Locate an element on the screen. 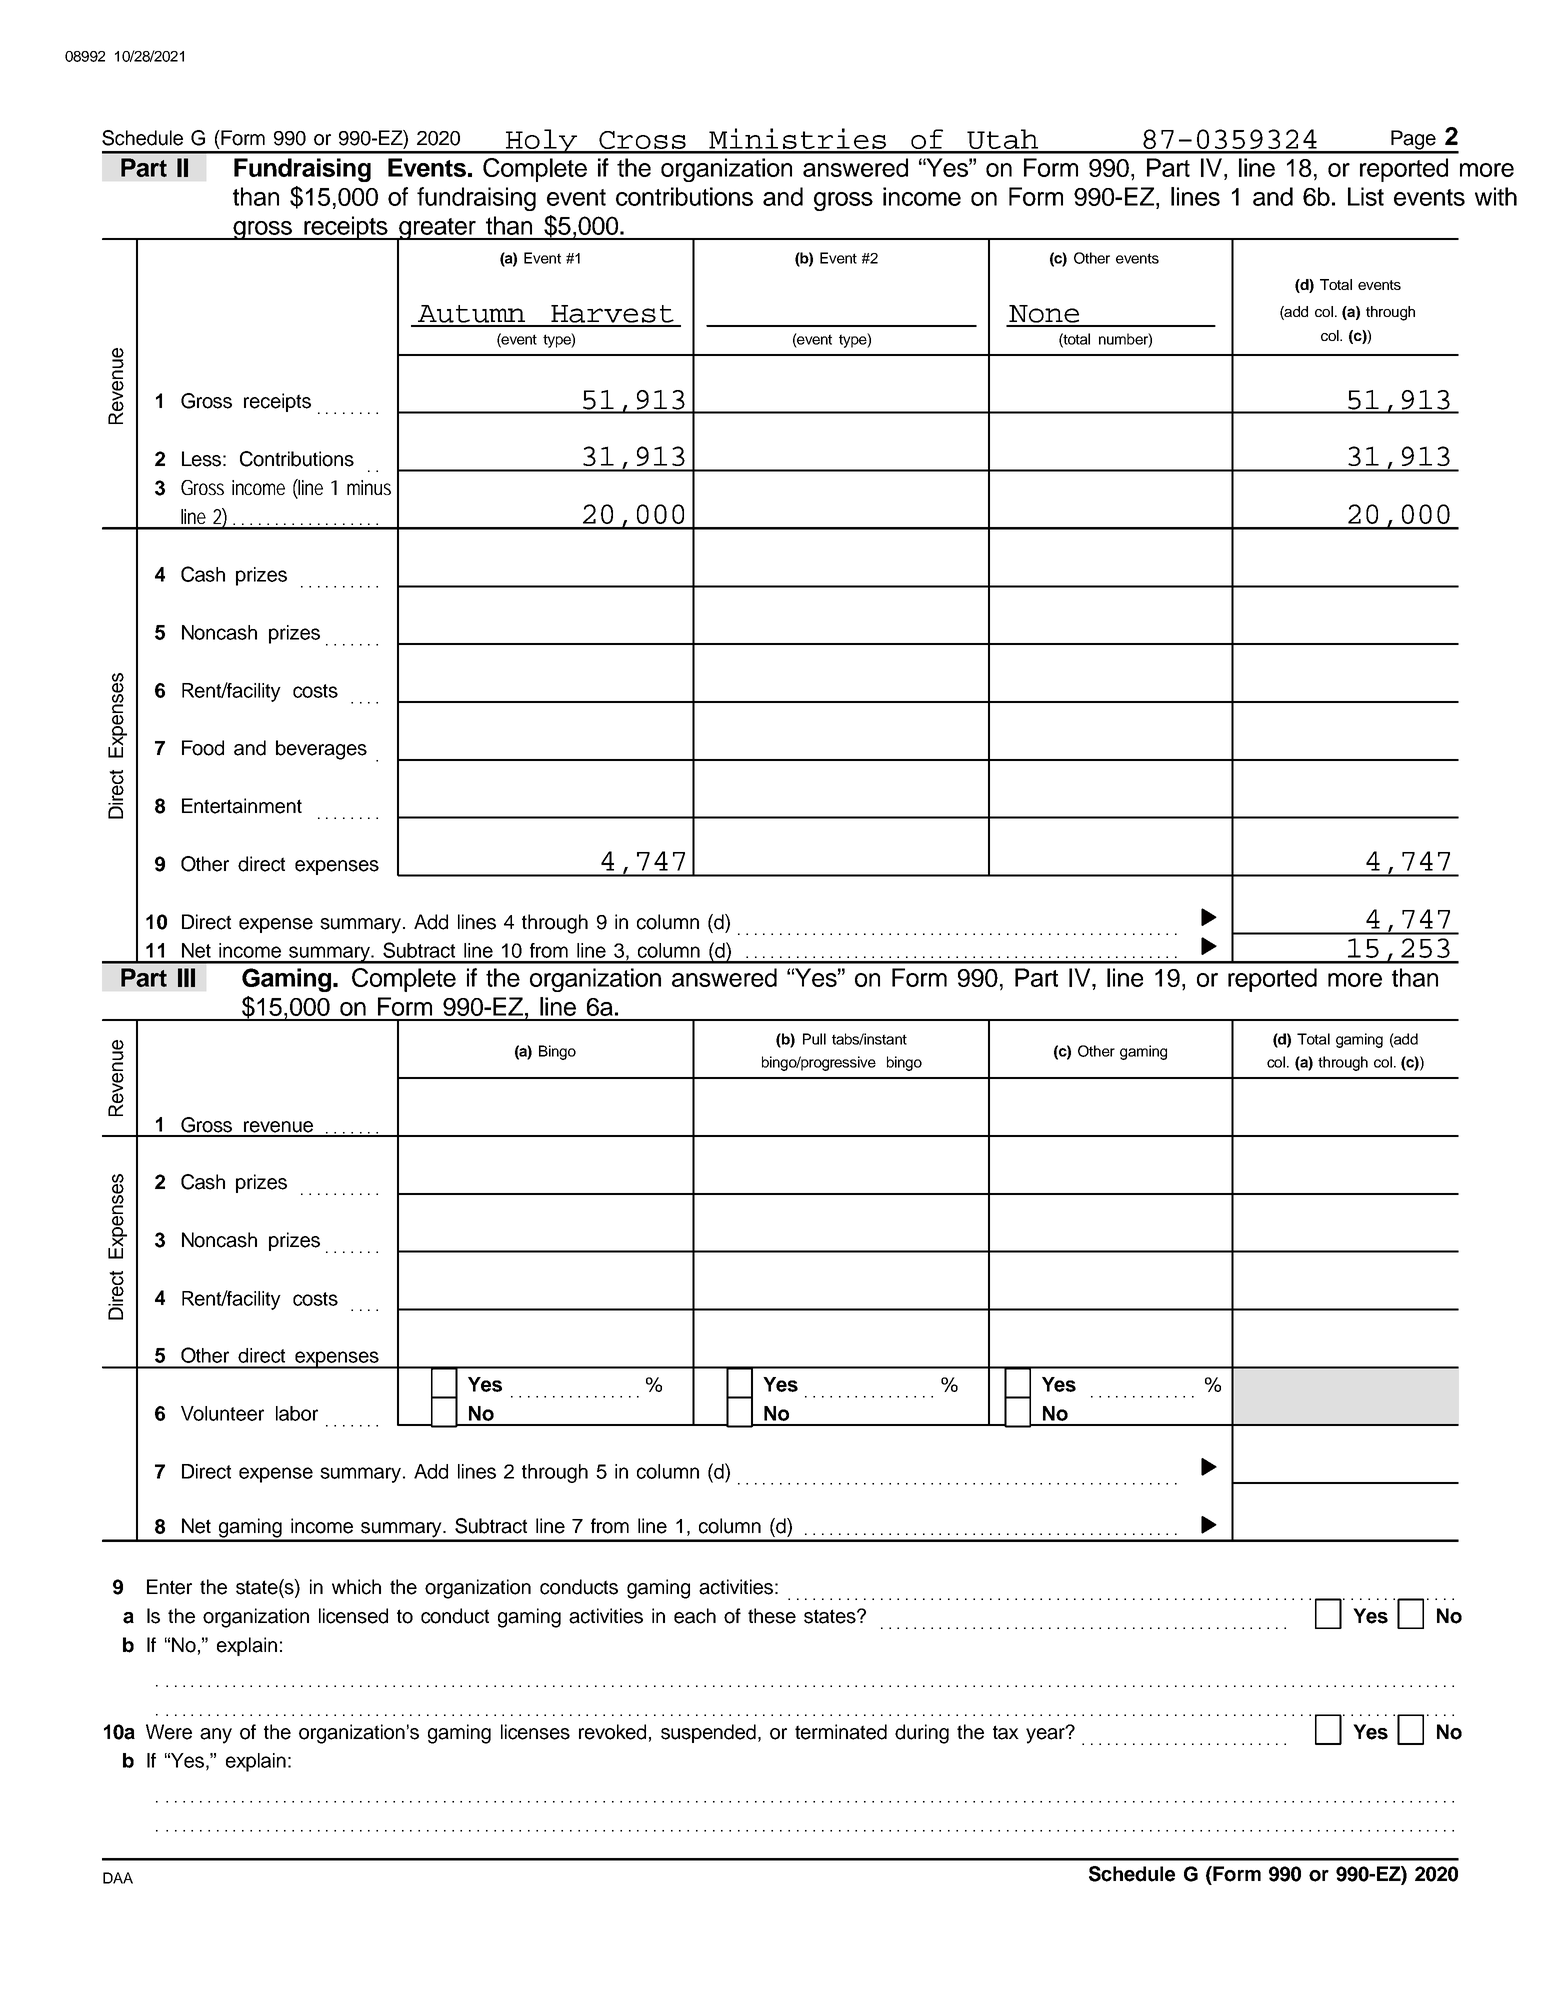 Image resolution: width=1565 pixels, height=1995 pixels. List is located at coordinates (1366, 196).
